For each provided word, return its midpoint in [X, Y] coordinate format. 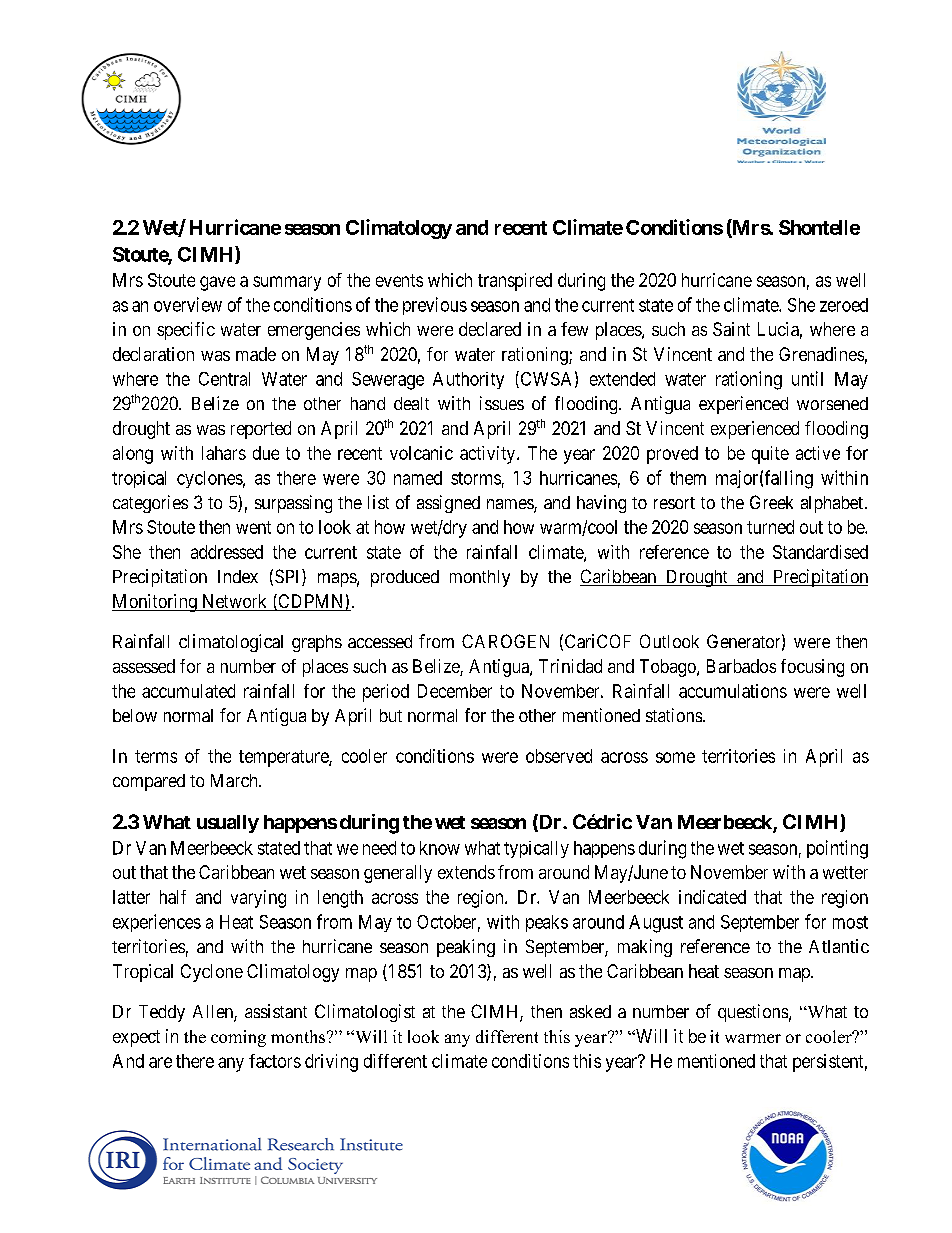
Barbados [741, 666]
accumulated [188, 691]
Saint [731, 329]
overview [188, 304]
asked [590, 1011]
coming [238, 1038]
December [455, 691]
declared [490, 329]
